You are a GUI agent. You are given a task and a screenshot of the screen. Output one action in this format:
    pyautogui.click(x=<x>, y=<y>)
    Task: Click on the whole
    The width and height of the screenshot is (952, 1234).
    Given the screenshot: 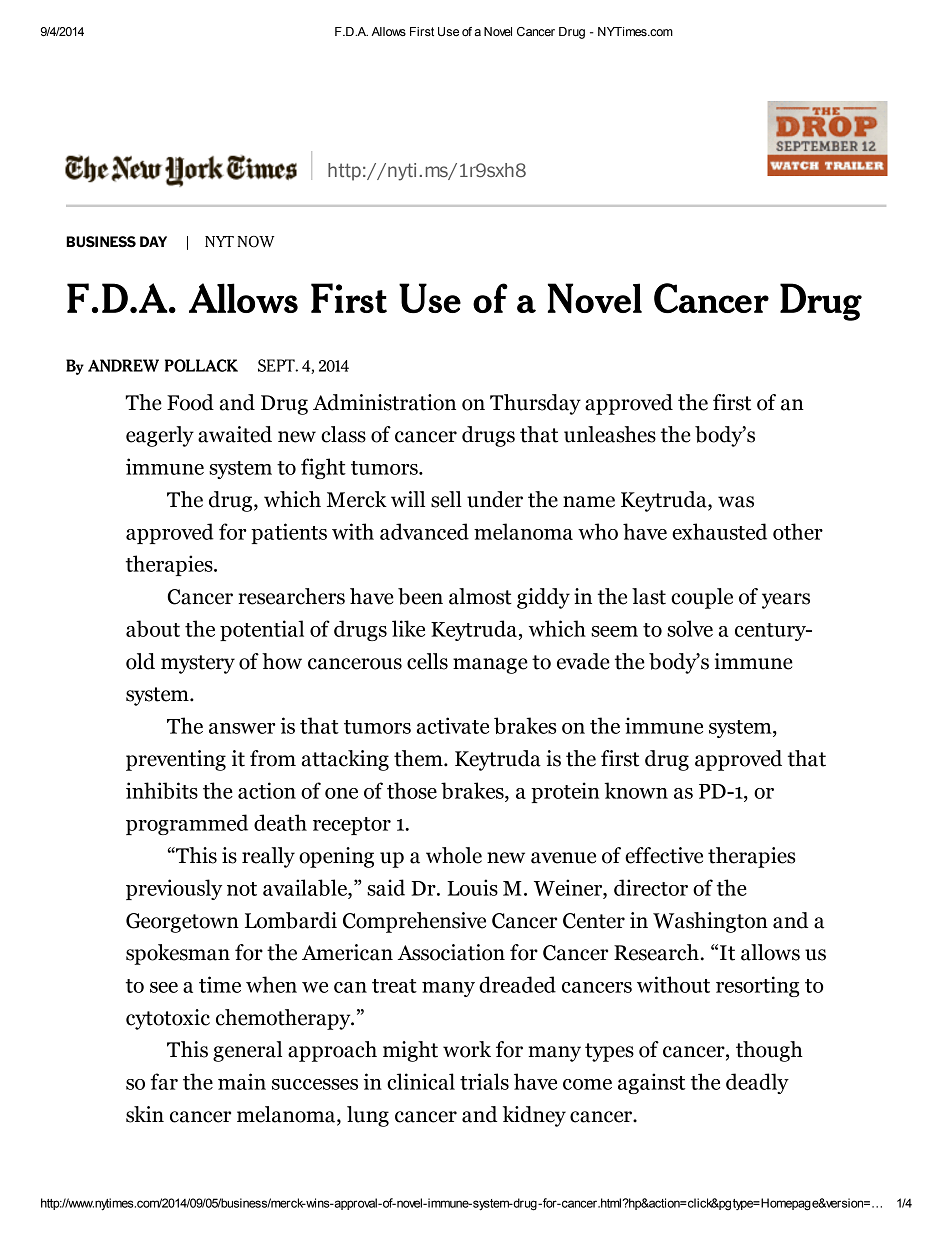 What is the action you would take?
    pyautogui.click(x=454, y=855)
